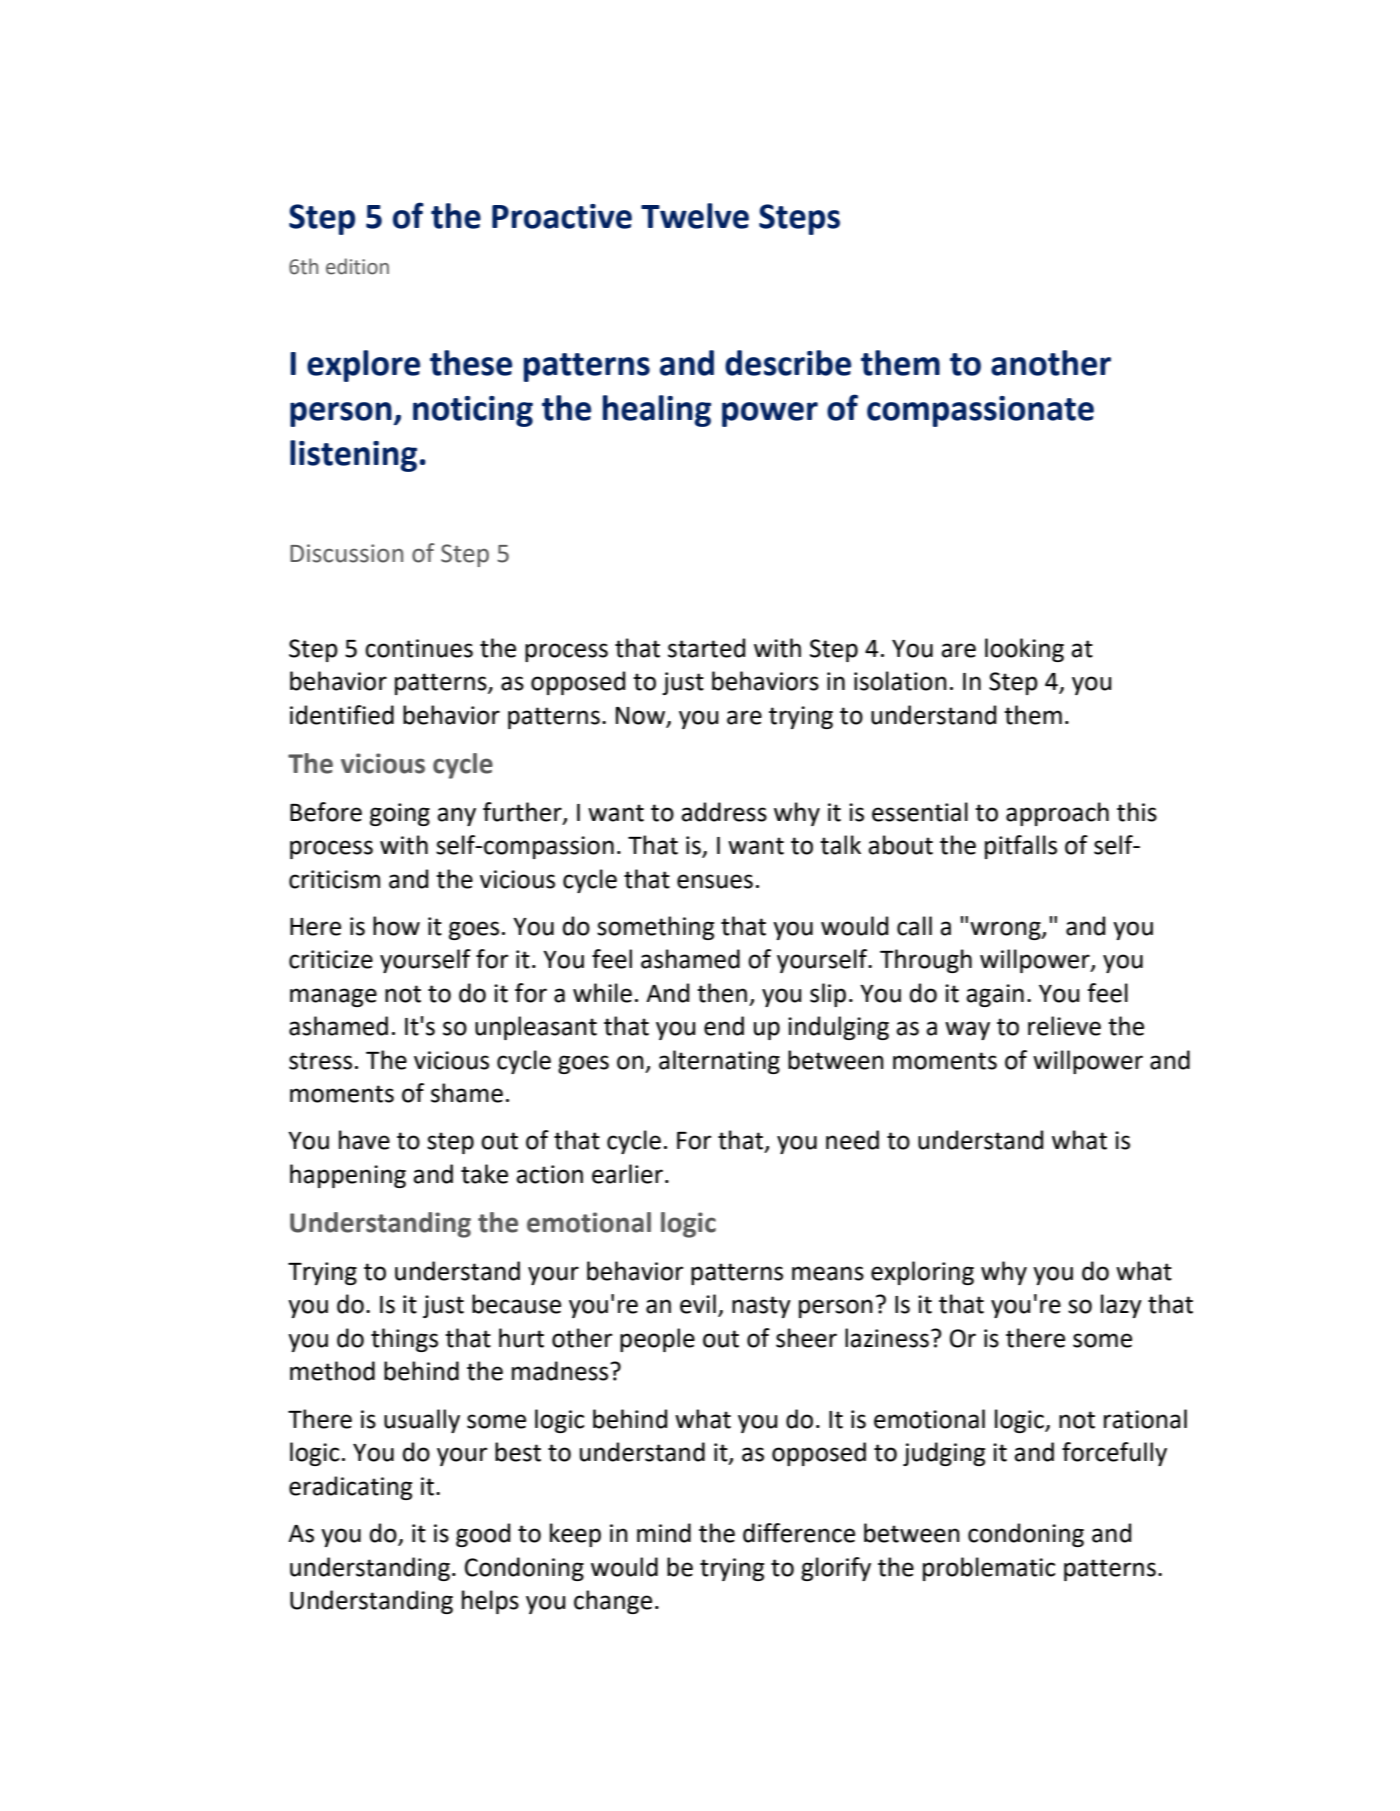 Image resolution: width=1400 pixels, height=1811 pixels. Describe the element at coordinates (715, 881) in the image. I see `ensues` at that location.
